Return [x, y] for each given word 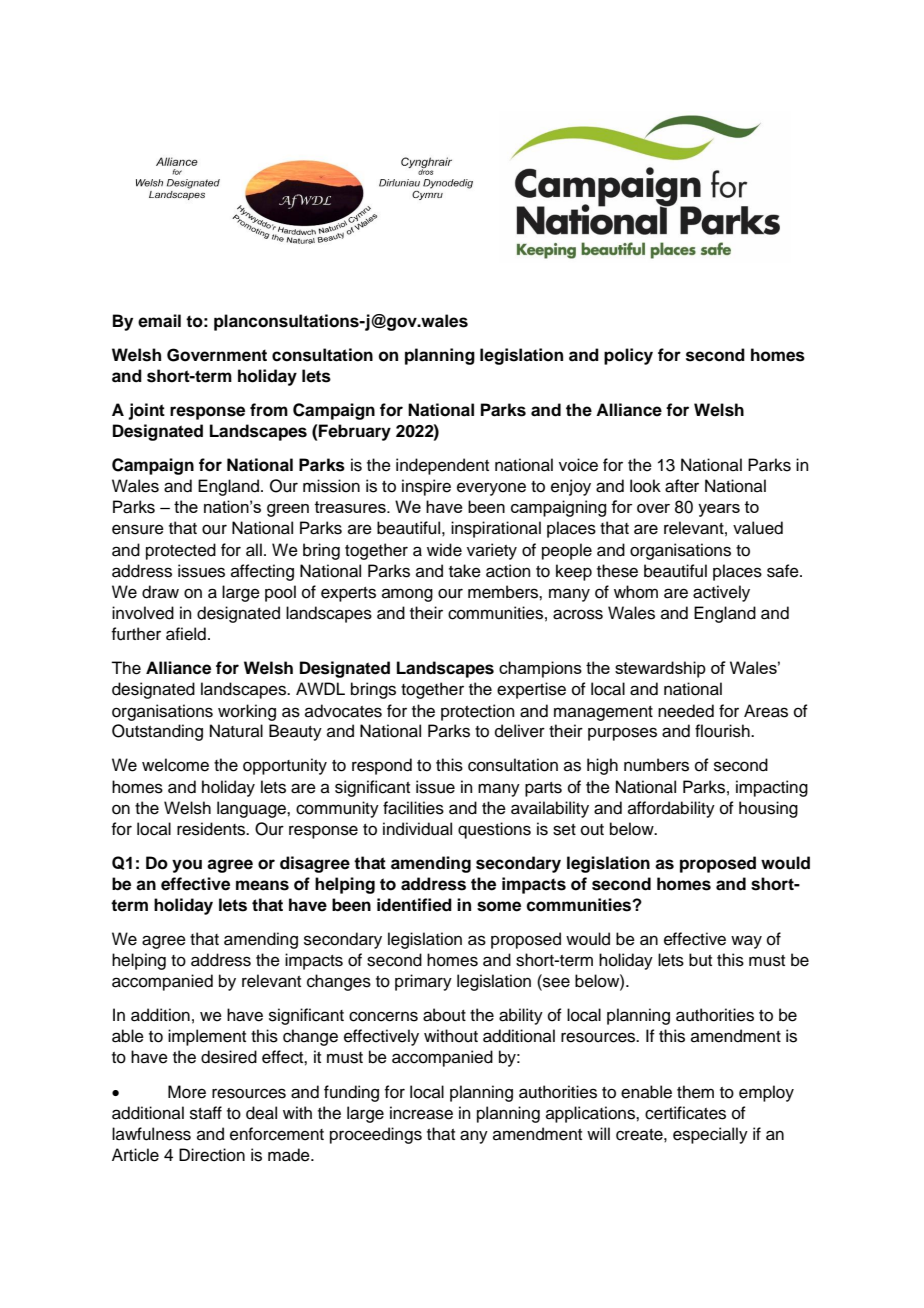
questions [494, 830]
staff [206, 1113]
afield [186, 634]
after [682, 486]
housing [768, 809]
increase [421, 1113]
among [407, 595]
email [159, 321]
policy [628, 356]
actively [721, 593]
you [187, 866]
